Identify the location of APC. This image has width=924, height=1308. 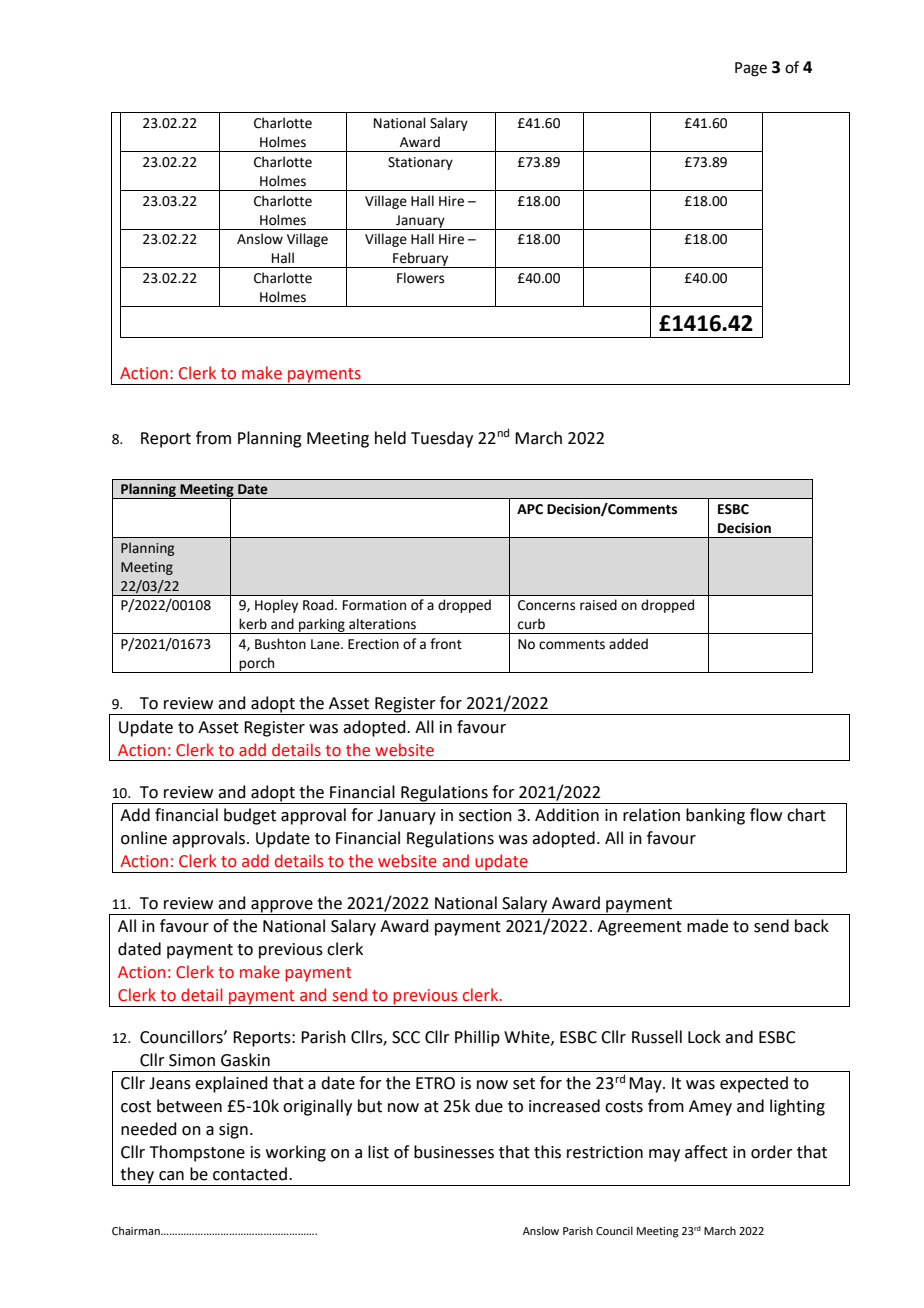
(530, 509).
